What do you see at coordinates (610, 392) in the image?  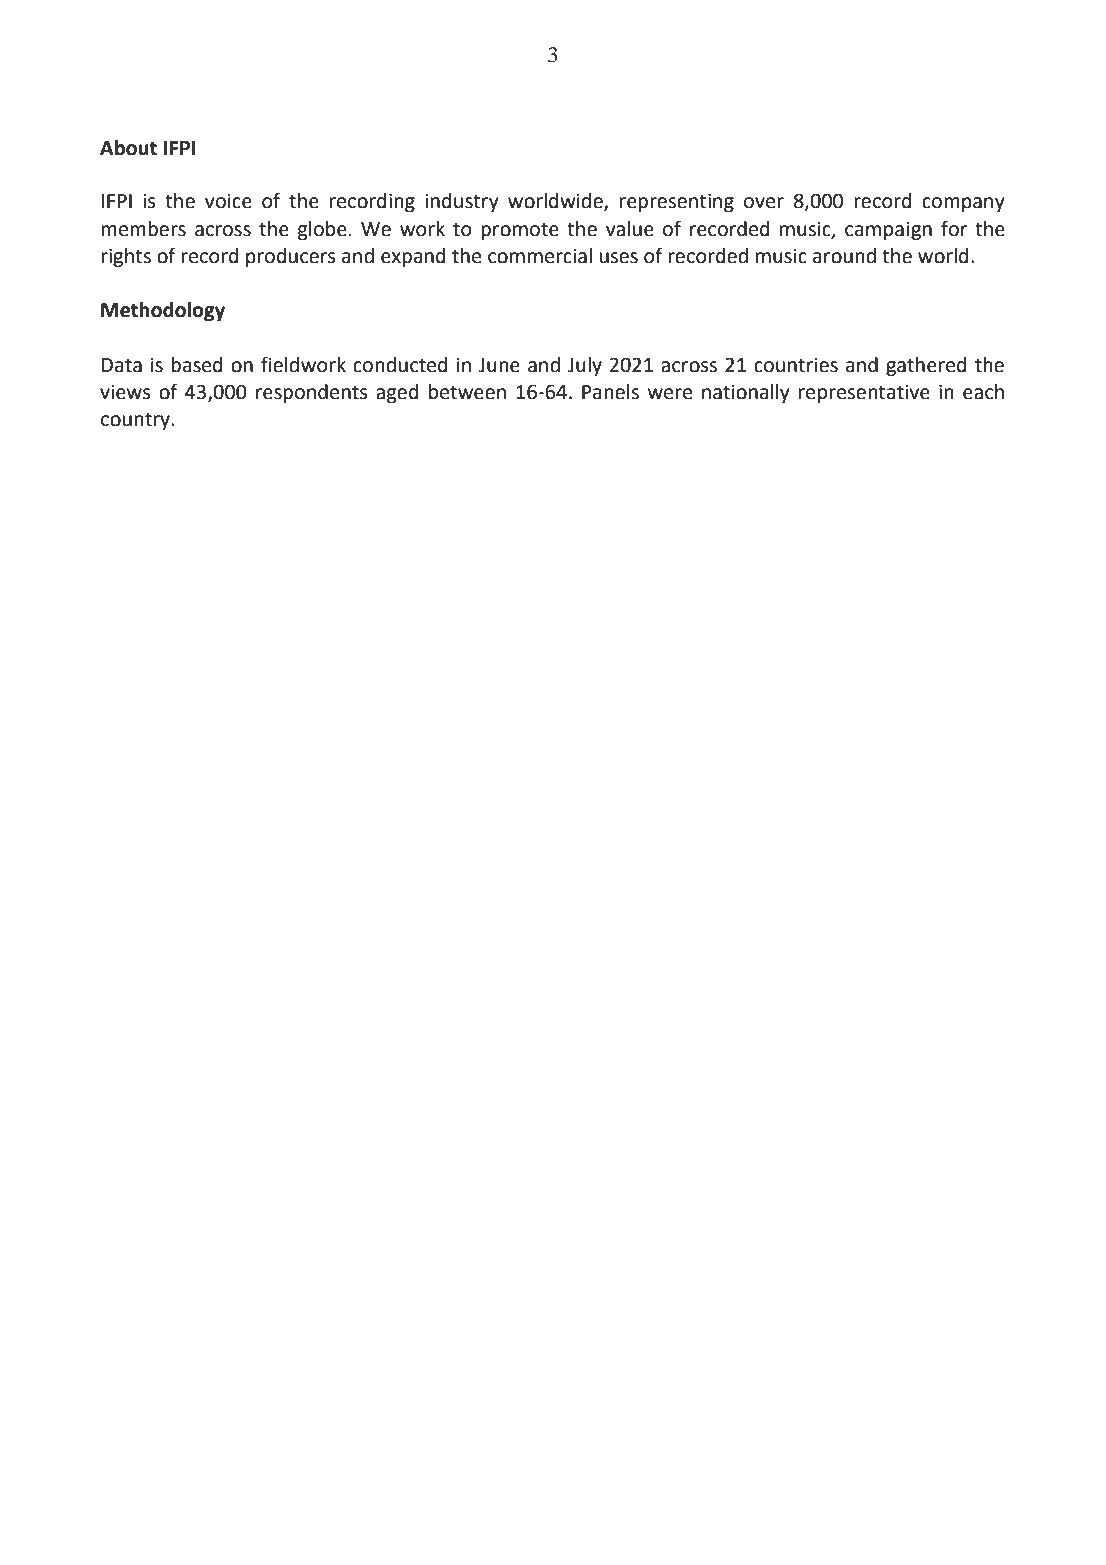 I see `Panels` at bounding box center [610, 392].
